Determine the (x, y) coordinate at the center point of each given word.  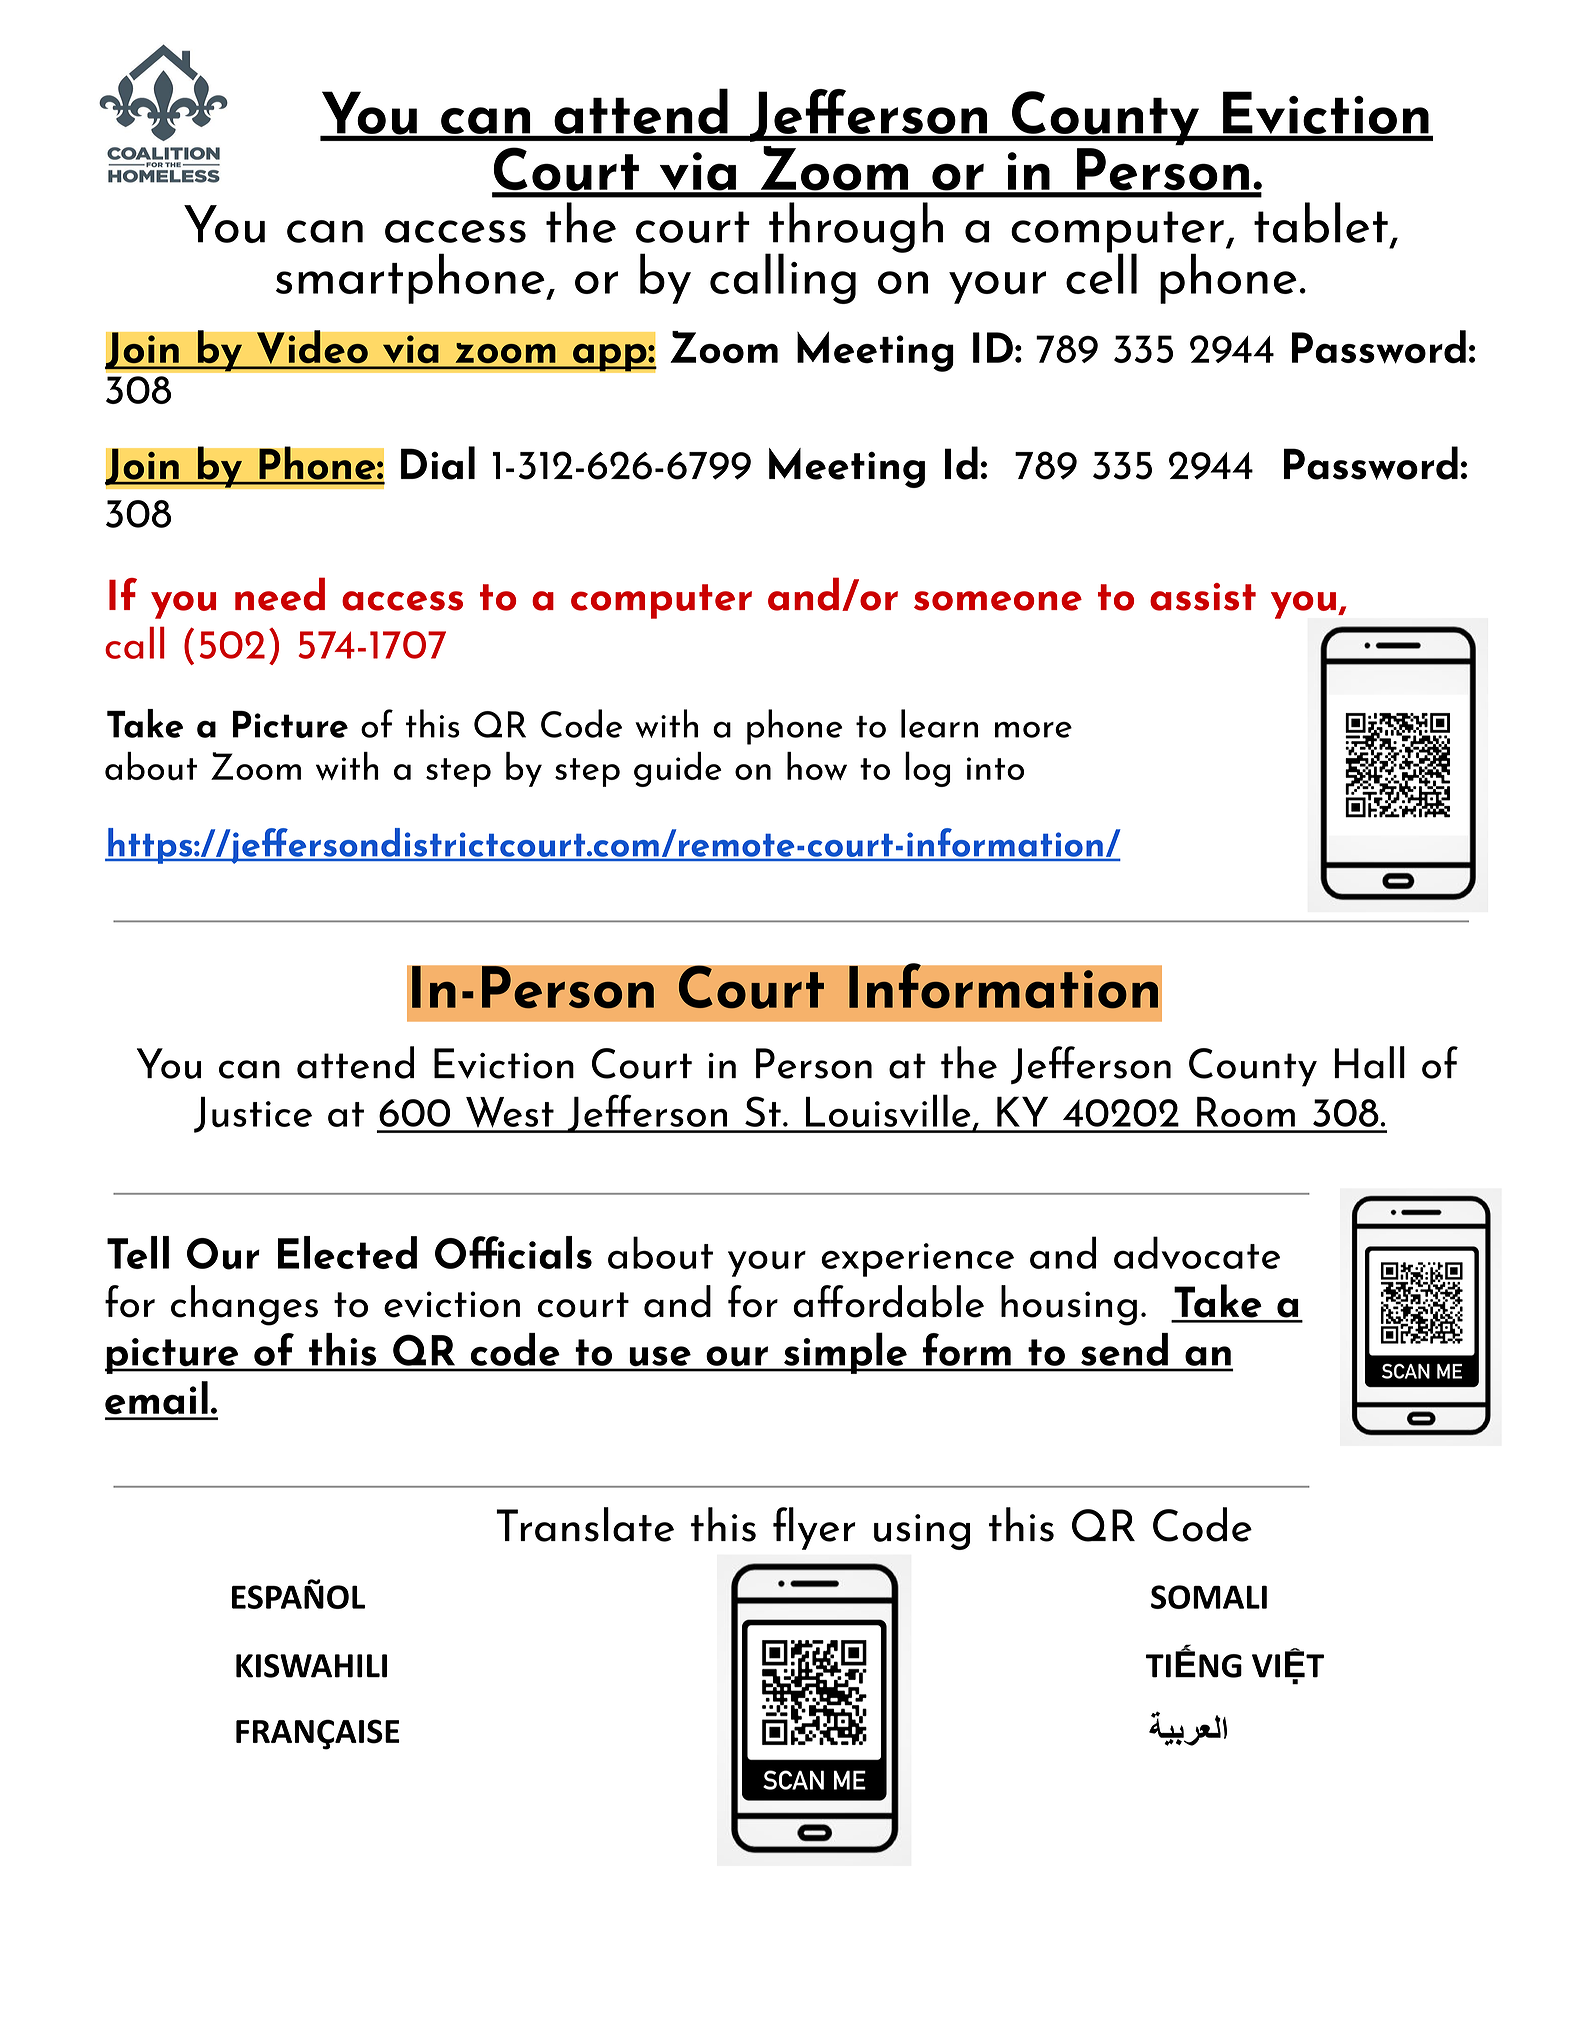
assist (1203, 597)
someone (998, 601)
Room (1246, 1111)
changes (244, 1305)
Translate (585, 1524)
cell (1101, 272)
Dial (438, 463)
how (817, 766)
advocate (1197, 1252)
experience (917, 1260)
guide (678, 769)
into (995, 768)
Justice (253, 1114)
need (280, 594)
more (1033, 729)
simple (845, 1353)
